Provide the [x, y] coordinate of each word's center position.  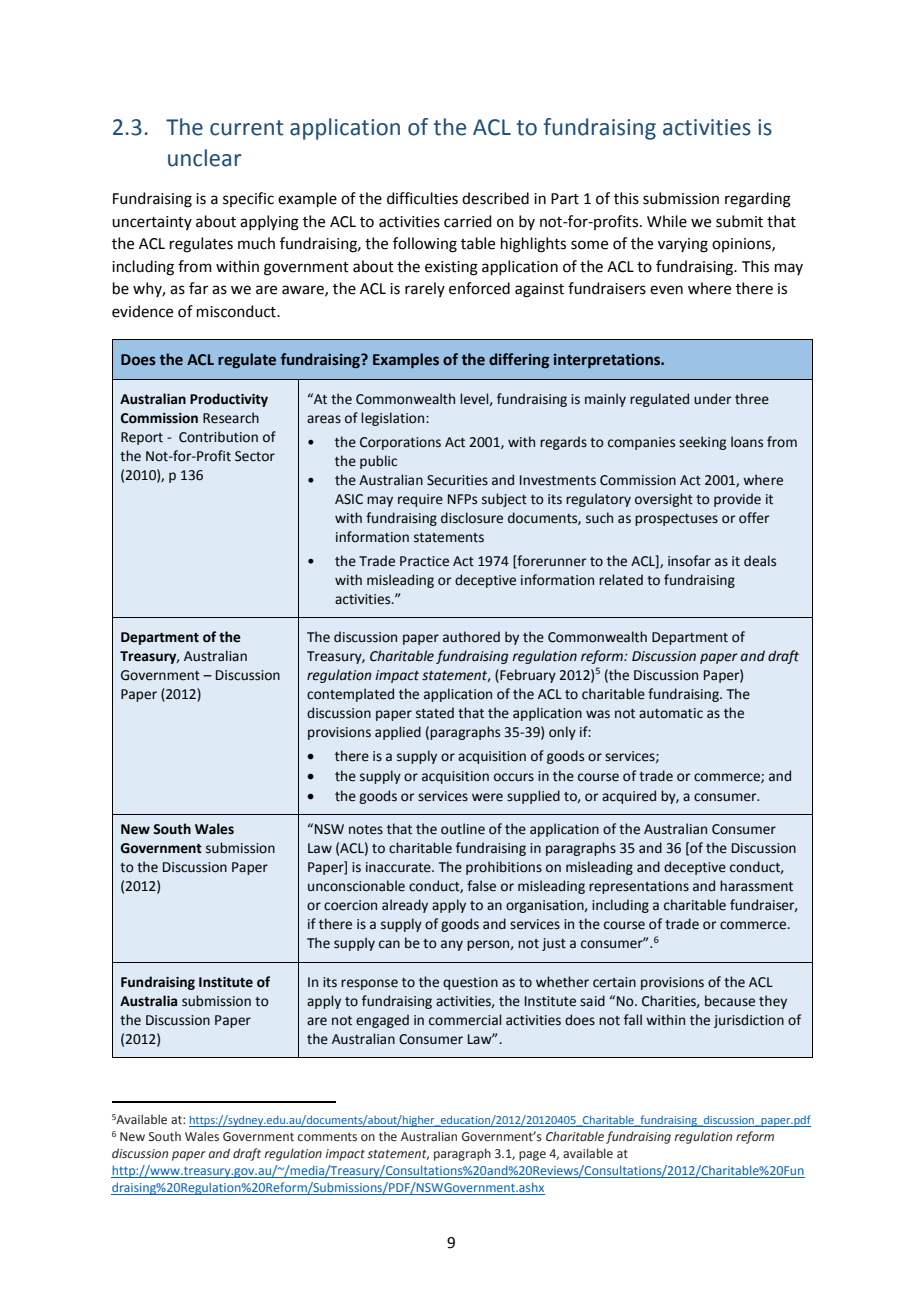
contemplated [350, 695]
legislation [394, 419]
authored [471, 637]
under [712, 399]
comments [327, 1137]
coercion [350, 905]
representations [639, 887]
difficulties [422, 198]
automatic [671, 713]
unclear [205, 158]
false [481, 886]
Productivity [229, 400]
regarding [758, 200]
